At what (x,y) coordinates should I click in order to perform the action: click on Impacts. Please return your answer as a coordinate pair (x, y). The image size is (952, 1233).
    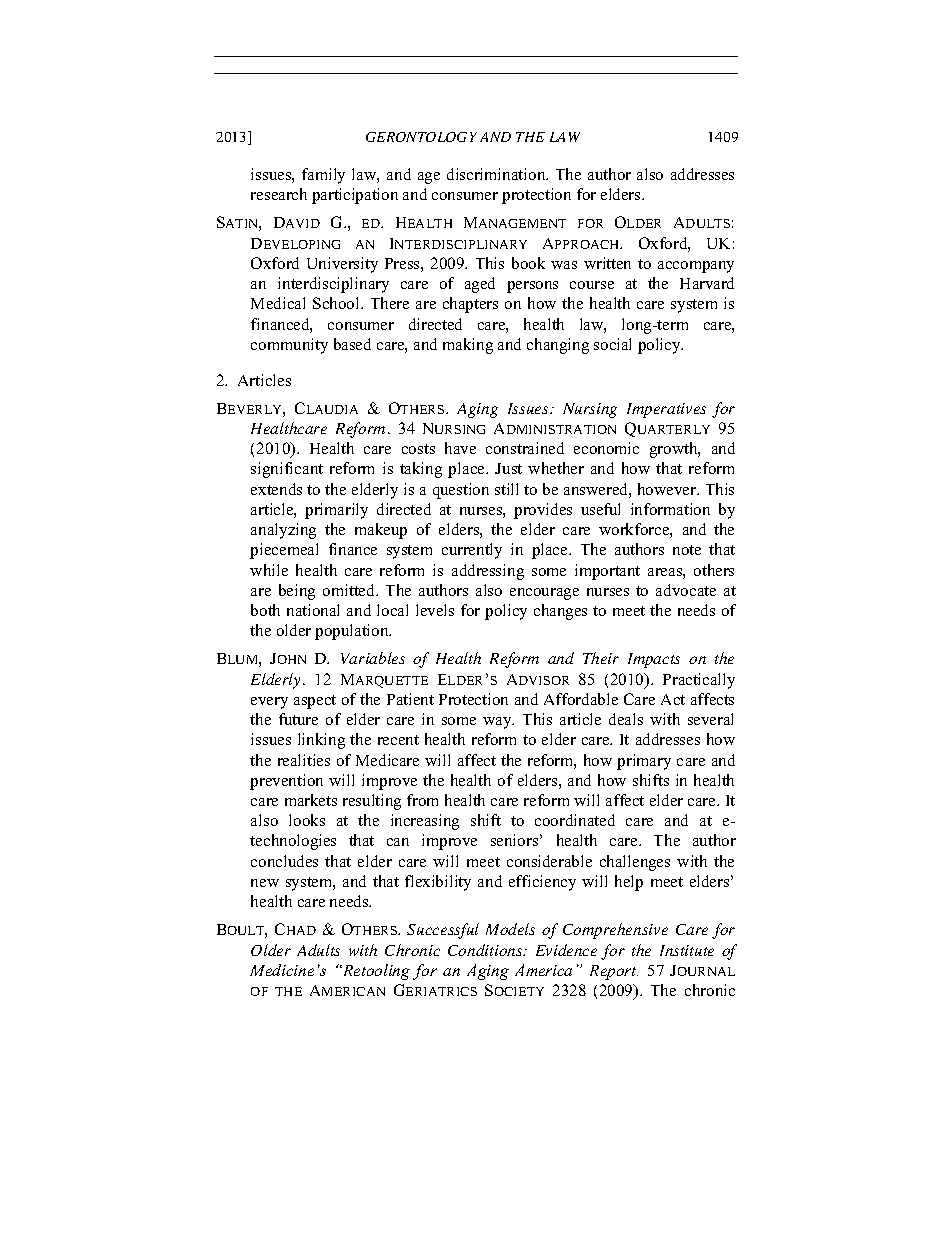
    Looking at the image, I should click on (654, 660).
